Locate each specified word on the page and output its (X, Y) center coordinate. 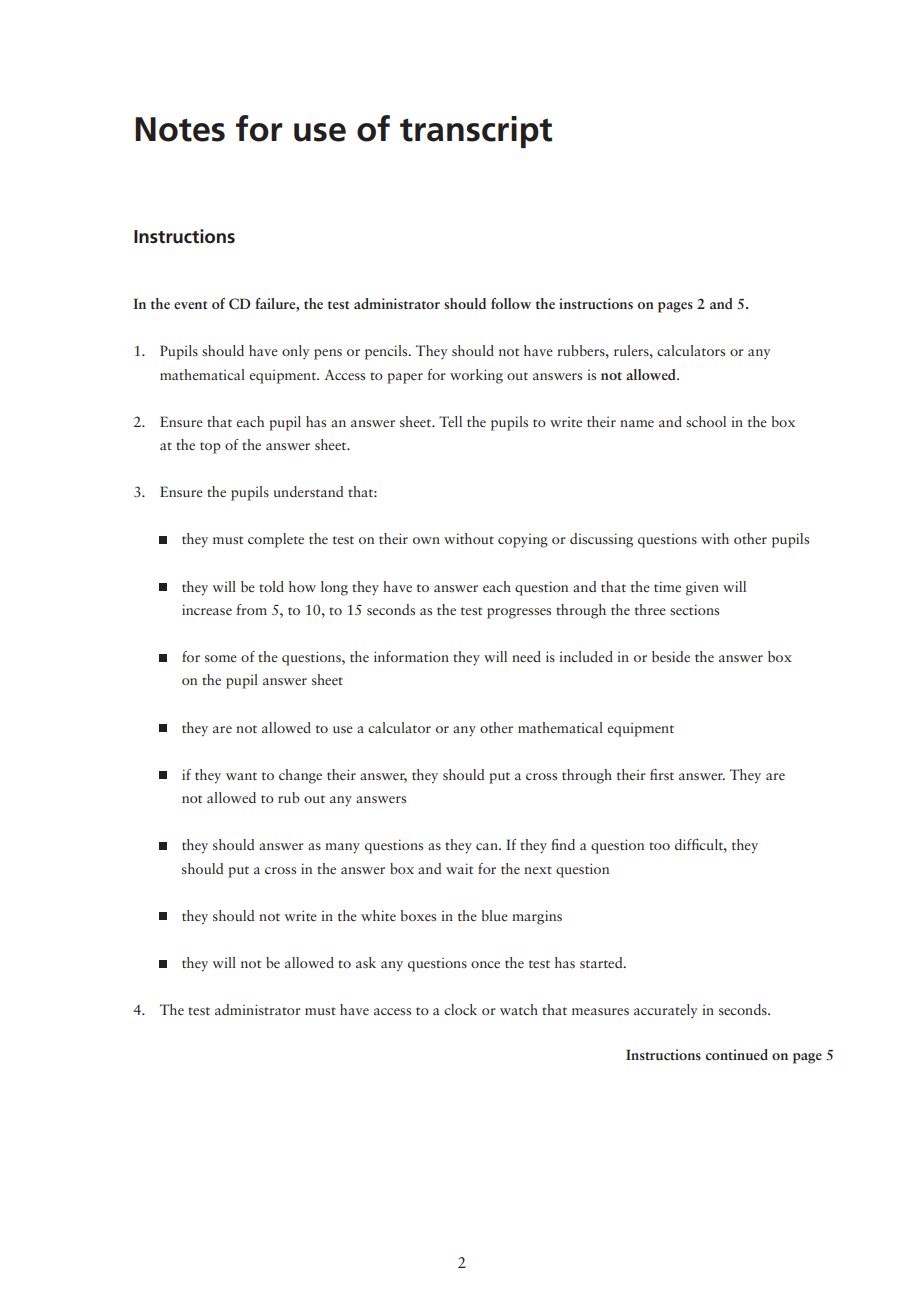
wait (459, 868)
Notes (180, 129)
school (706, 421)
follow (511, 303)
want (241, 776)
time (667, 586)
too (659, 846)
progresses (519, 613)
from (251, 609)
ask (366, 962)
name (637, 423)
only (295, 352)
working (476, 376)
